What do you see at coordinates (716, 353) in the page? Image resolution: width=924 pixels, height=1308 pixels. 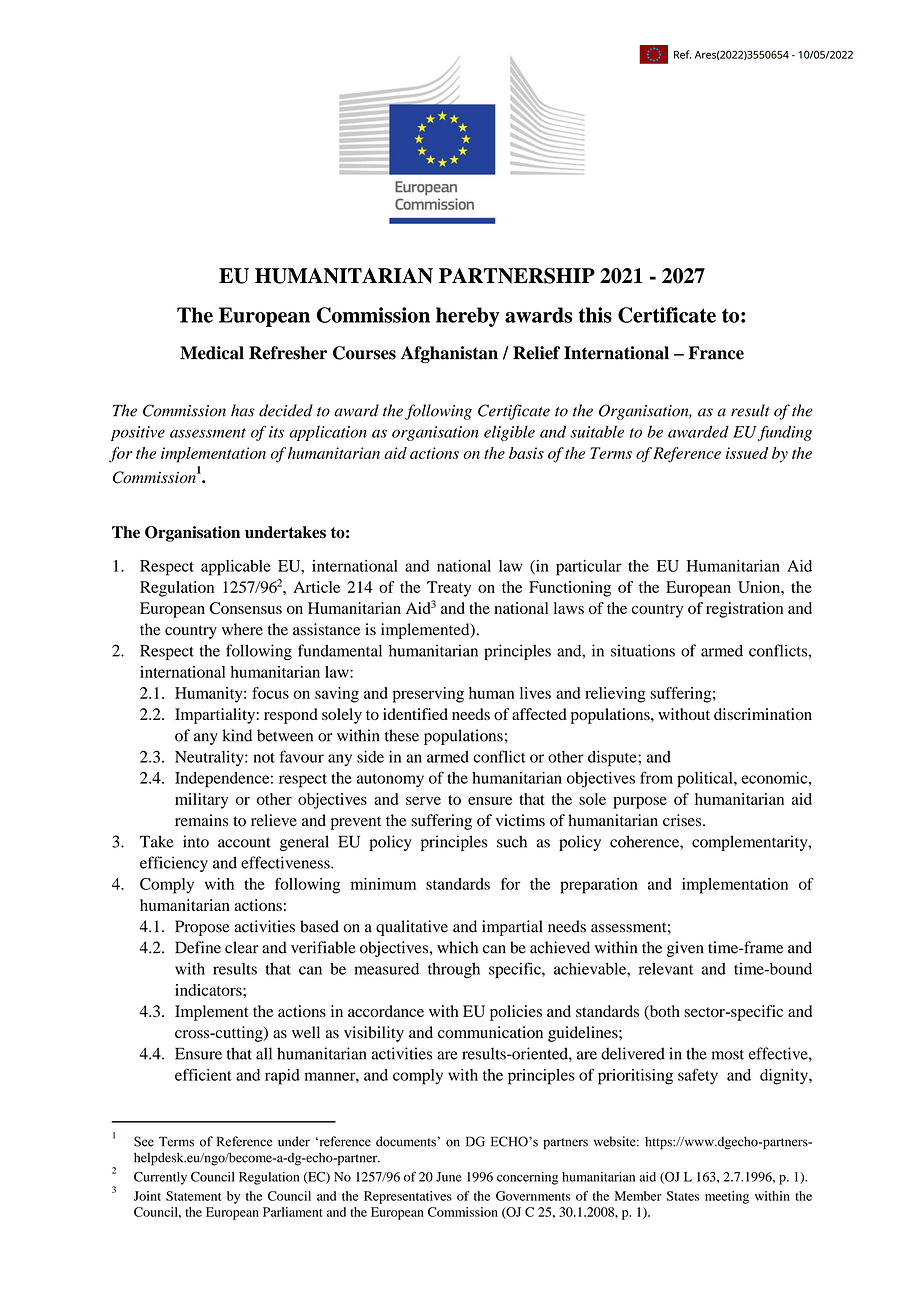 I see `France` at bounding box center [716, 353].
